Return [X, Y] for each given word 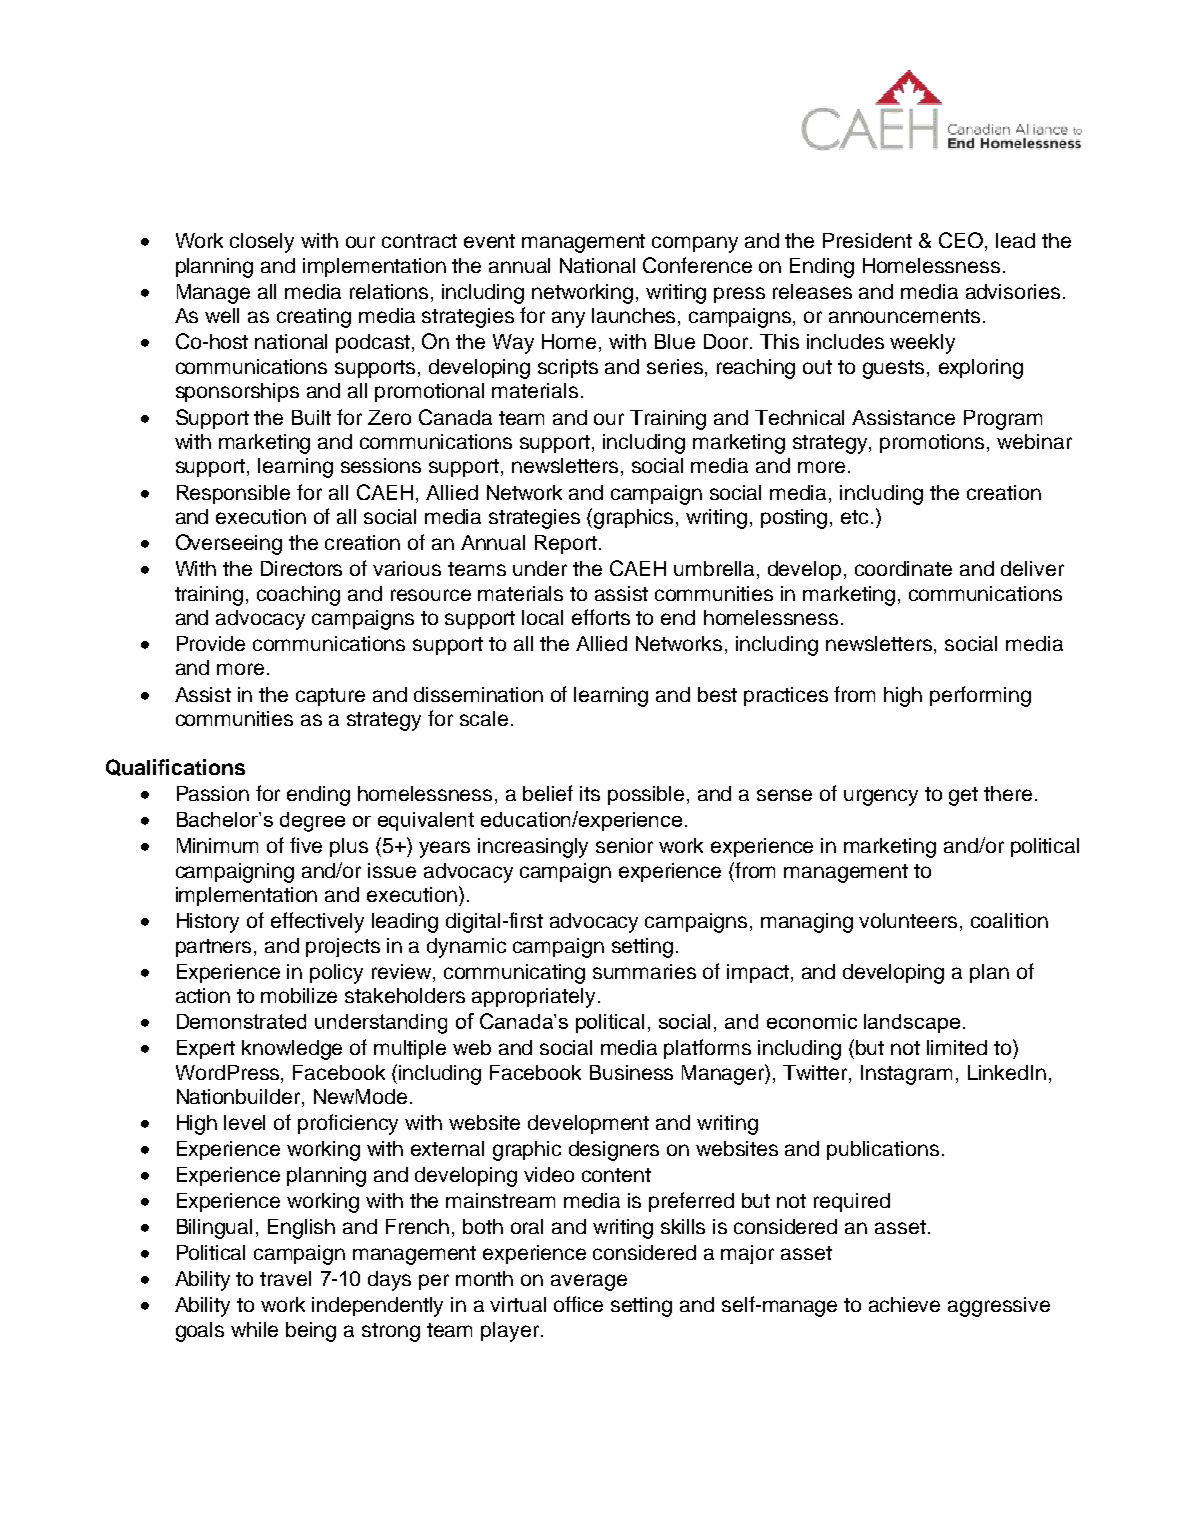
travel [285, 1278]
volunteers [908, 920]
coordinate [903, 568]
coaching [298, 596]
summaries [644, 971]
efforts [601, 617]
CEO [962, 241]
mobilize [299, 995]
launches [635, 317]
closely [262, 243]
